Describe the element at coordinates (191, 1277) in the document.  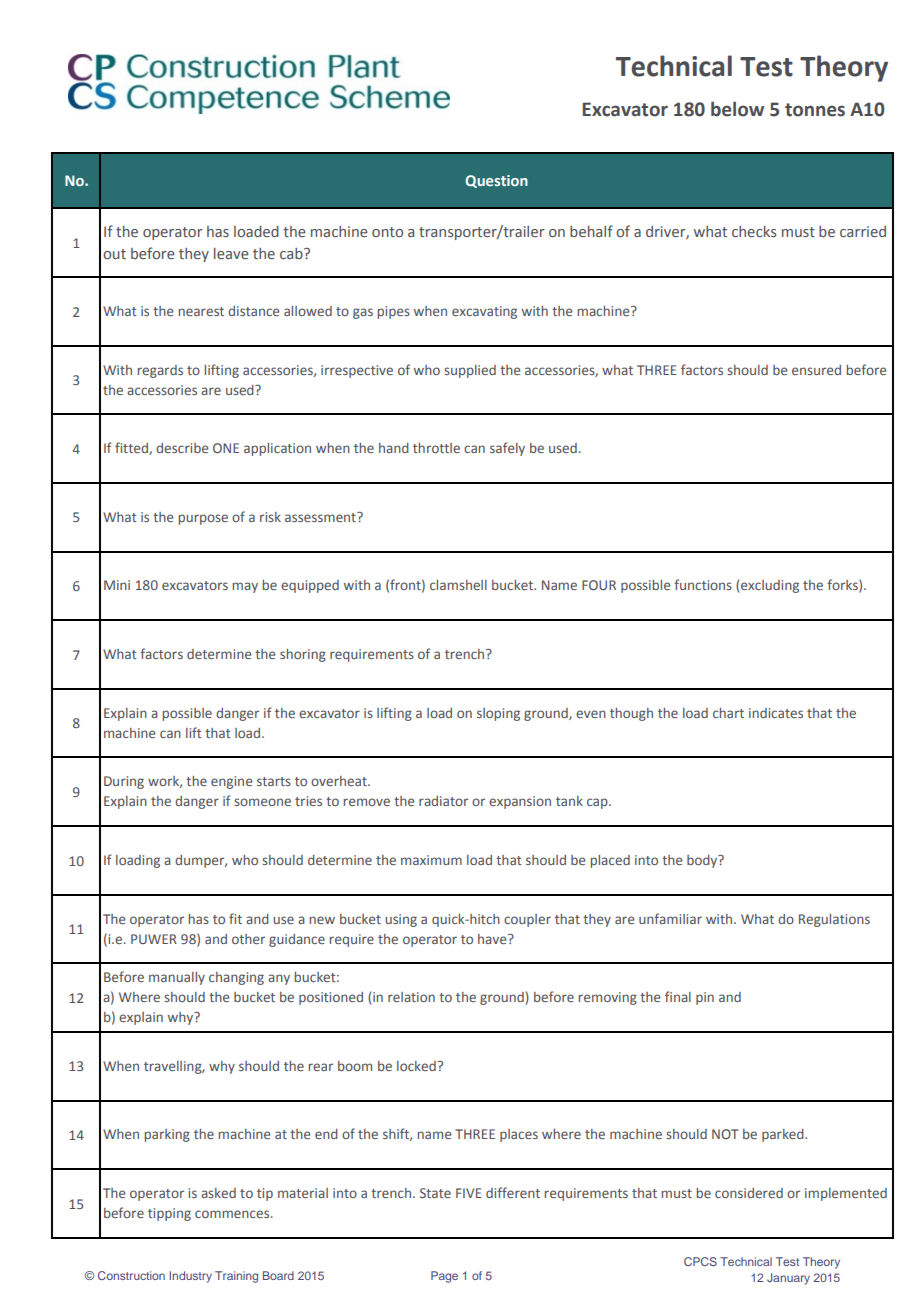
I see `Industry` at that location.
